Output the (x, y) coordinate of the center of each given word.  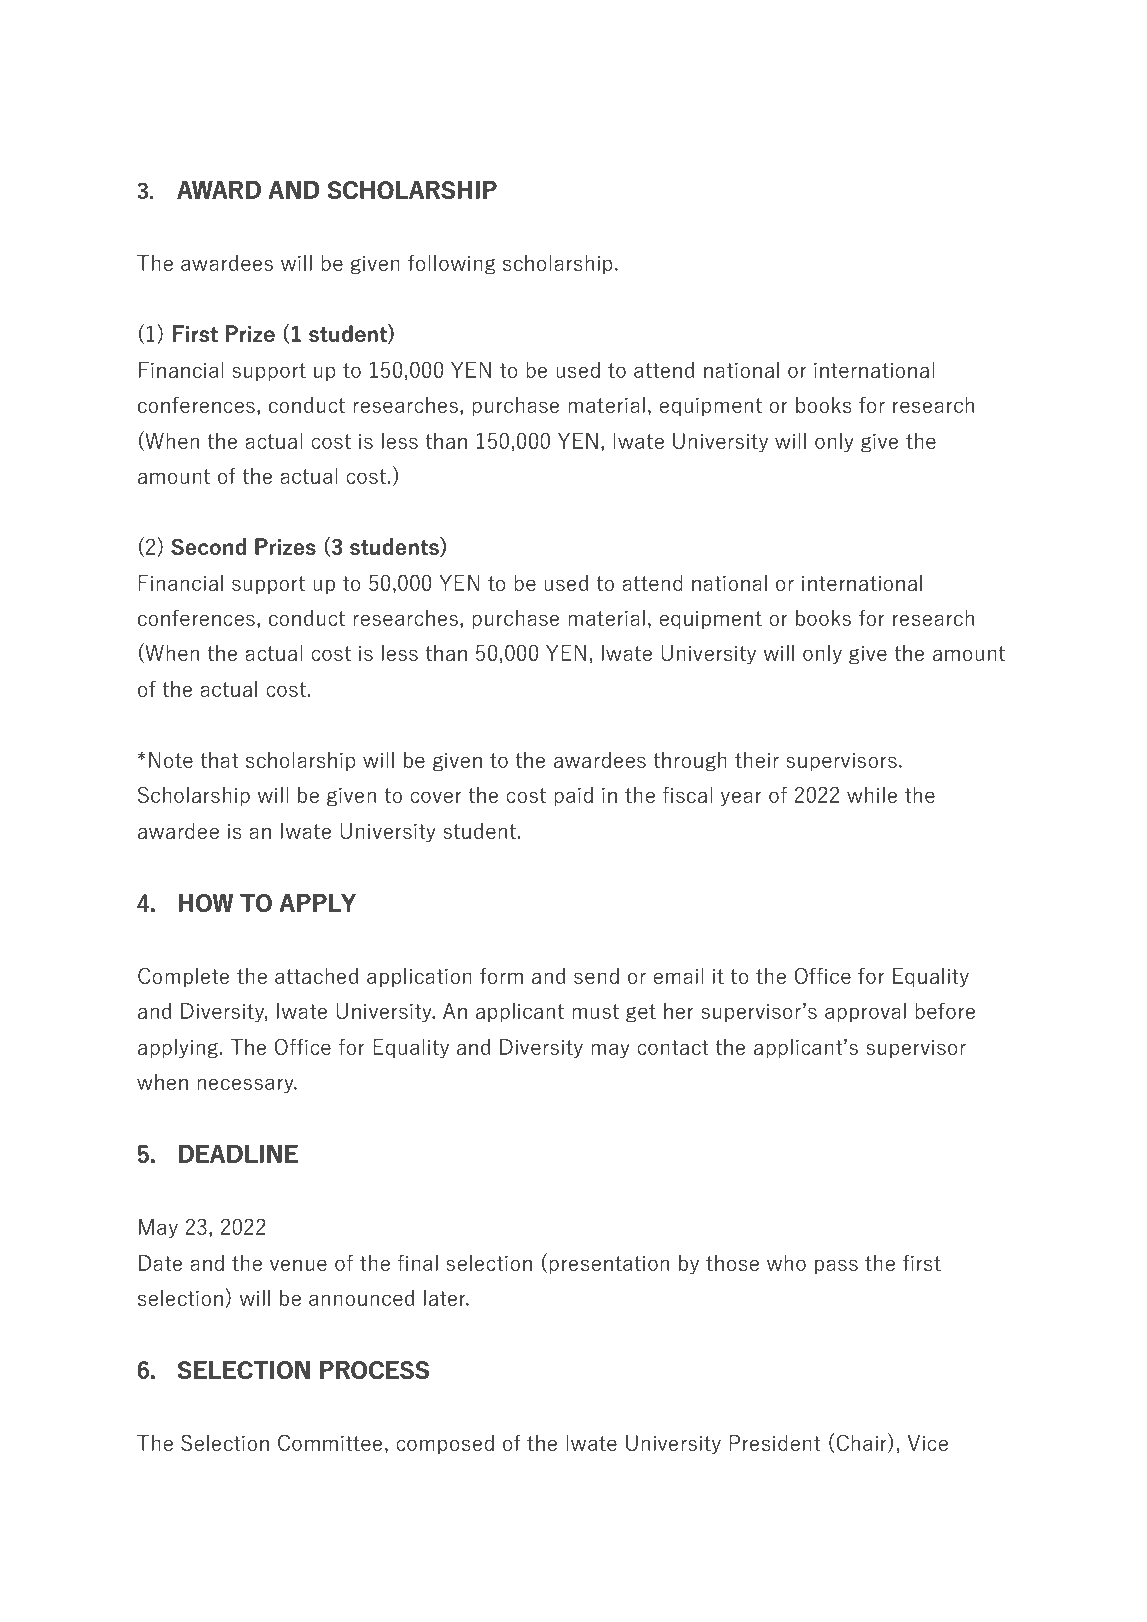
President (775, 1442)
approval (865, 1012)
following (451, 264)
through (690, 761)
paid (573, 796)
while (872, 794)
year (741, 799)
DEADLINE (238, 1154)
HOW (206, 903)
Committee (330, 1442)
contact (673, 1047)
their (757, 759)
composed (445, 1444)
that (219, 759)
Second (208, 546)
